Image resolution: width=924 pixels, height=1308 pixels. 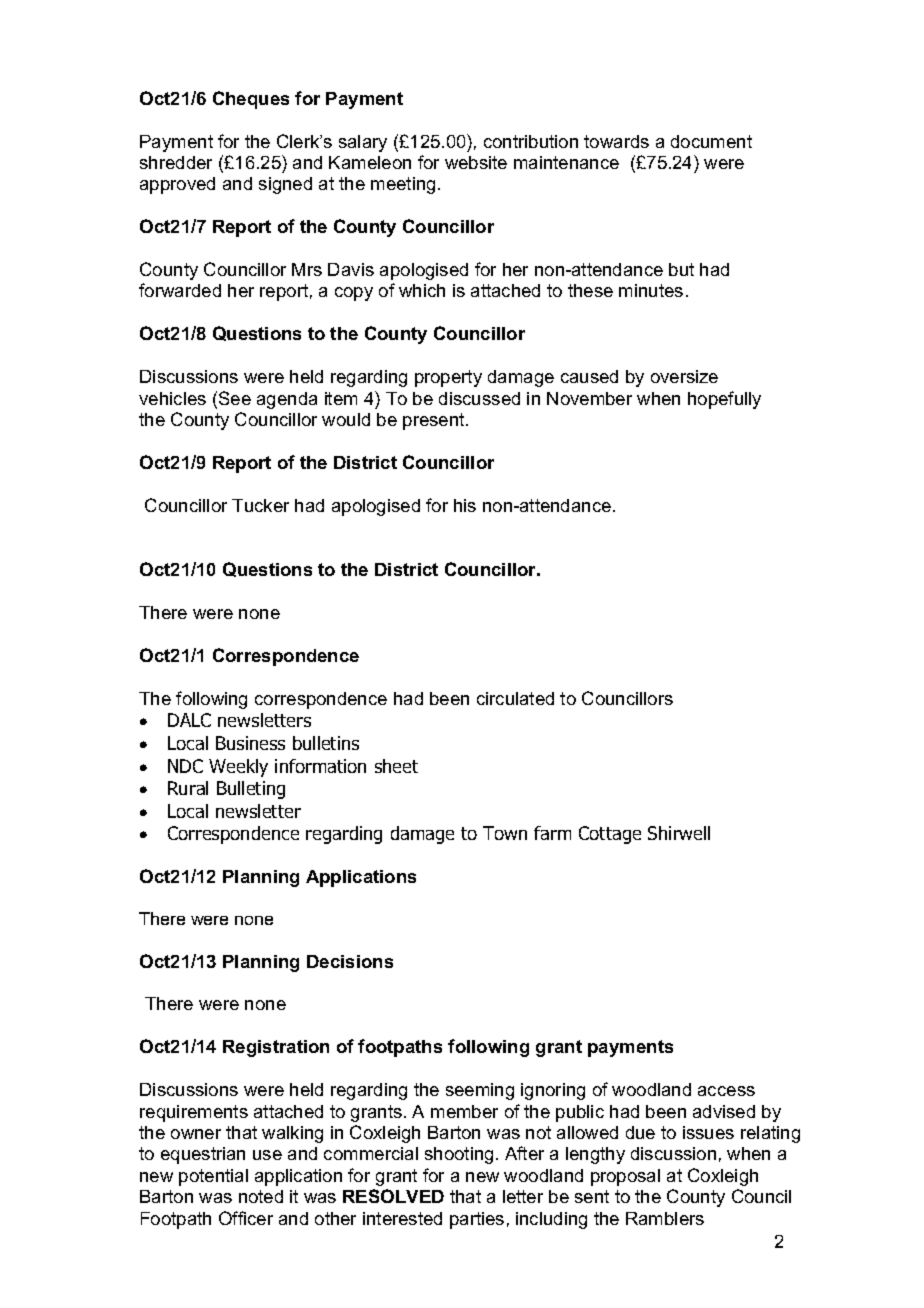 I want to click on noted, so click(x=261, y=1196).
